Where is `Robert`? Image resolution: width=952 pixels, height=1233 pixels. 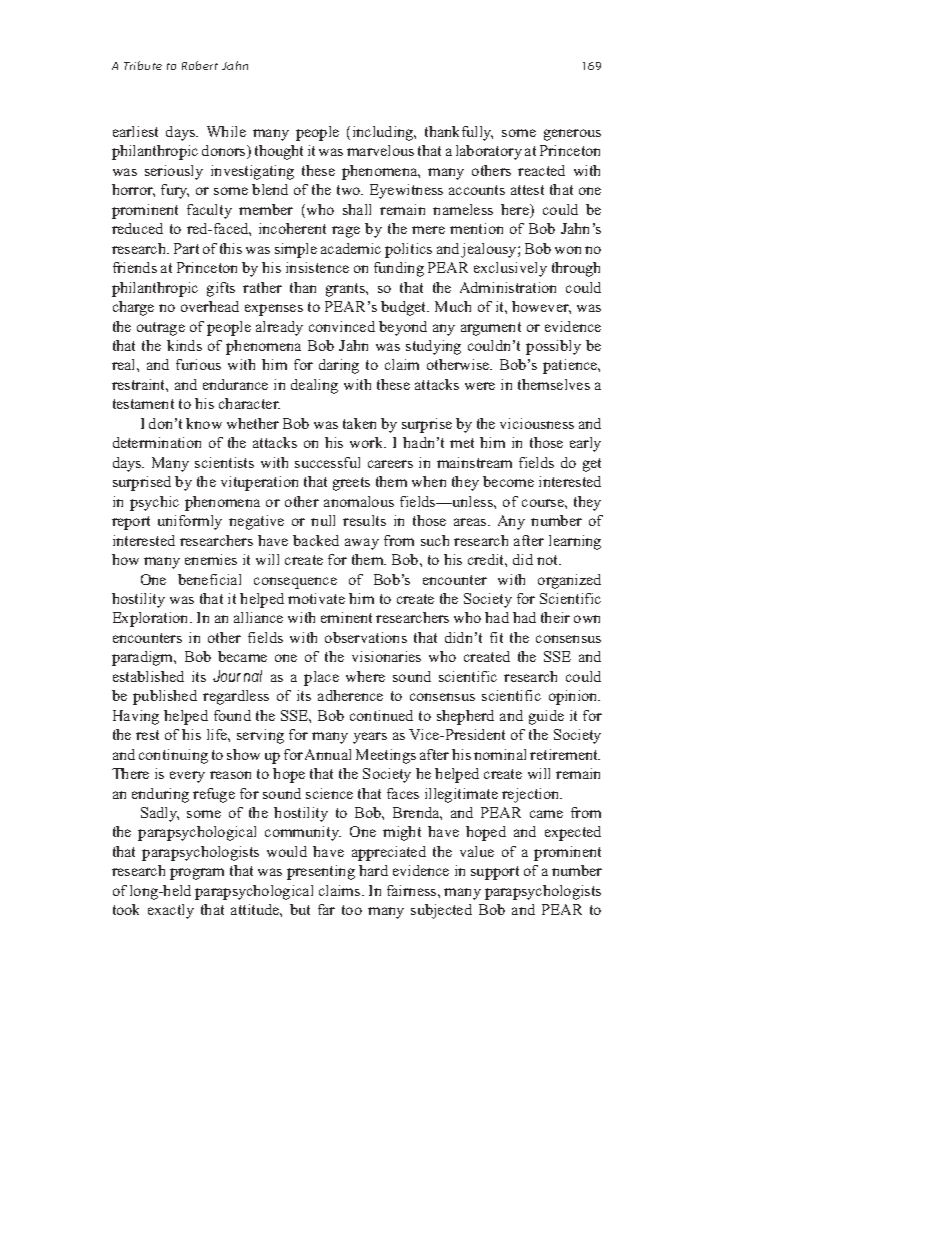 Robert is located at coordinates (200, 65).
